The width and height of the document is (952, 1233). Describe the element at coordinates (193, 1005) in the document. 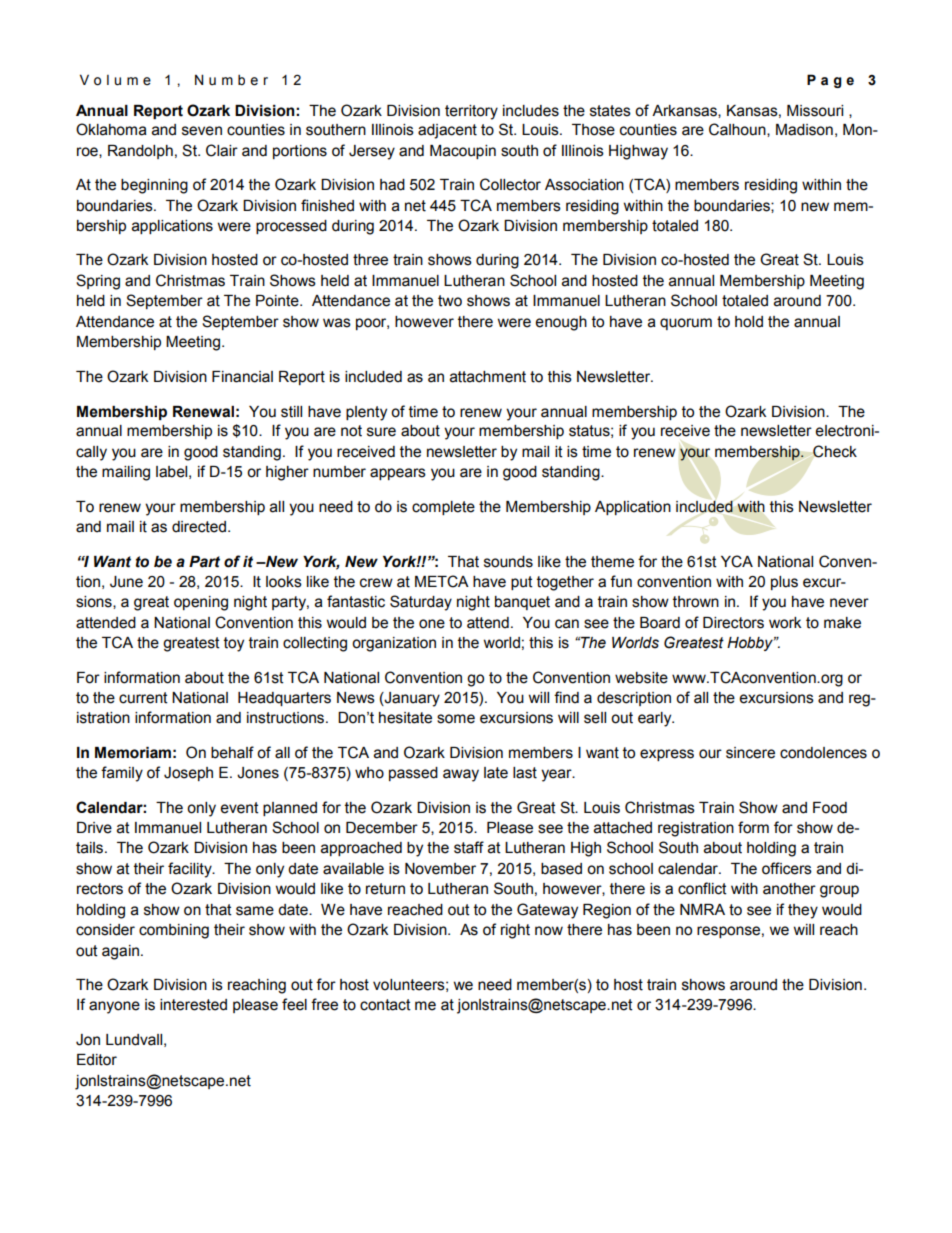

I see `interested` at that location.
